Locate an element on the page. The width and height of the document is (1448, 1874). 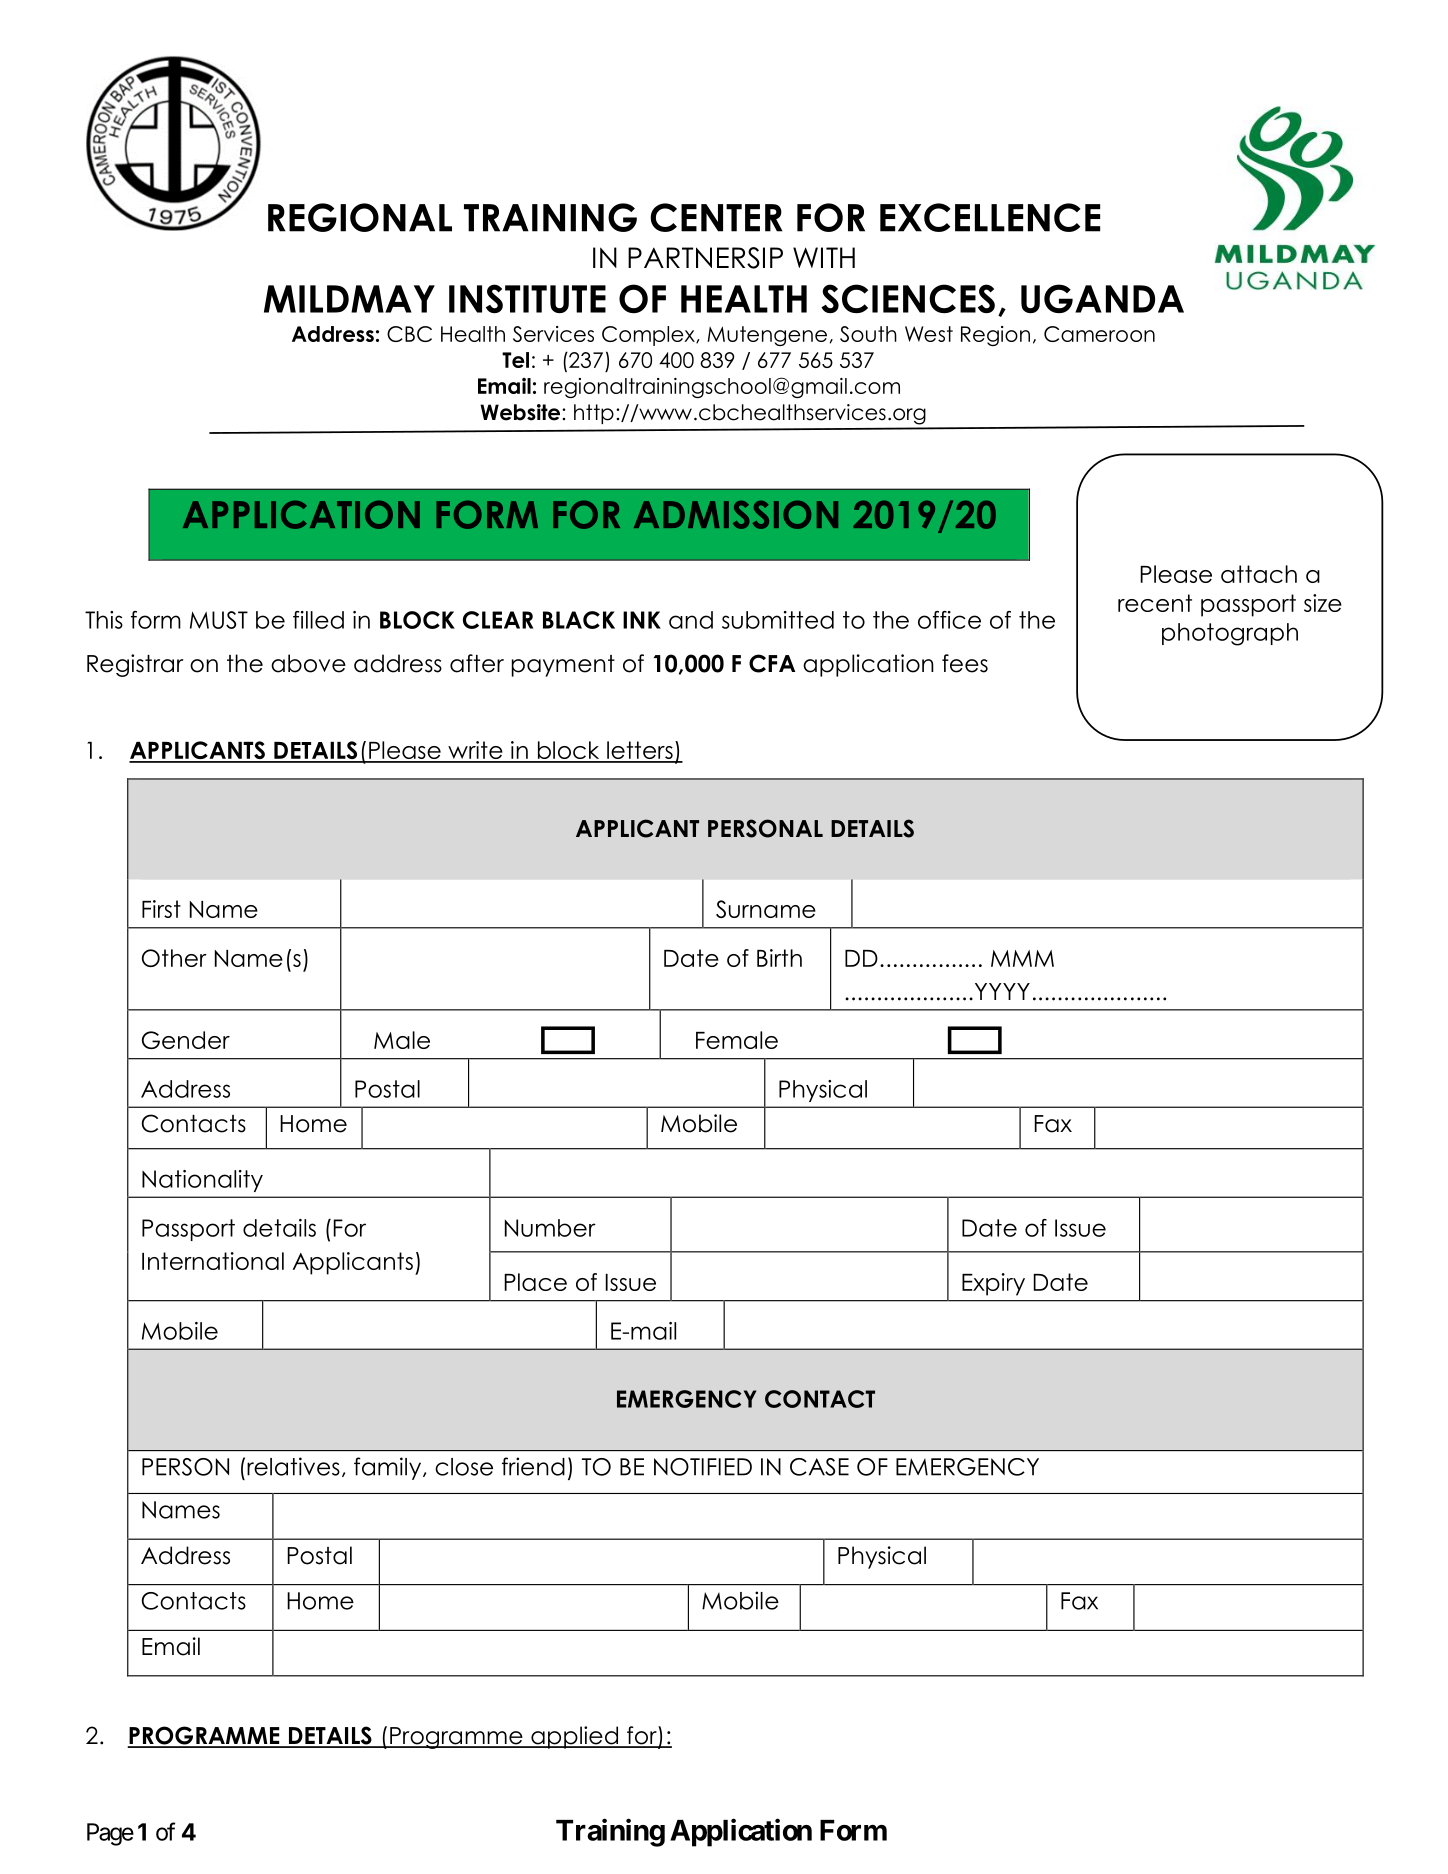
NOTIFIED is located at coordinates (703, 1467).
